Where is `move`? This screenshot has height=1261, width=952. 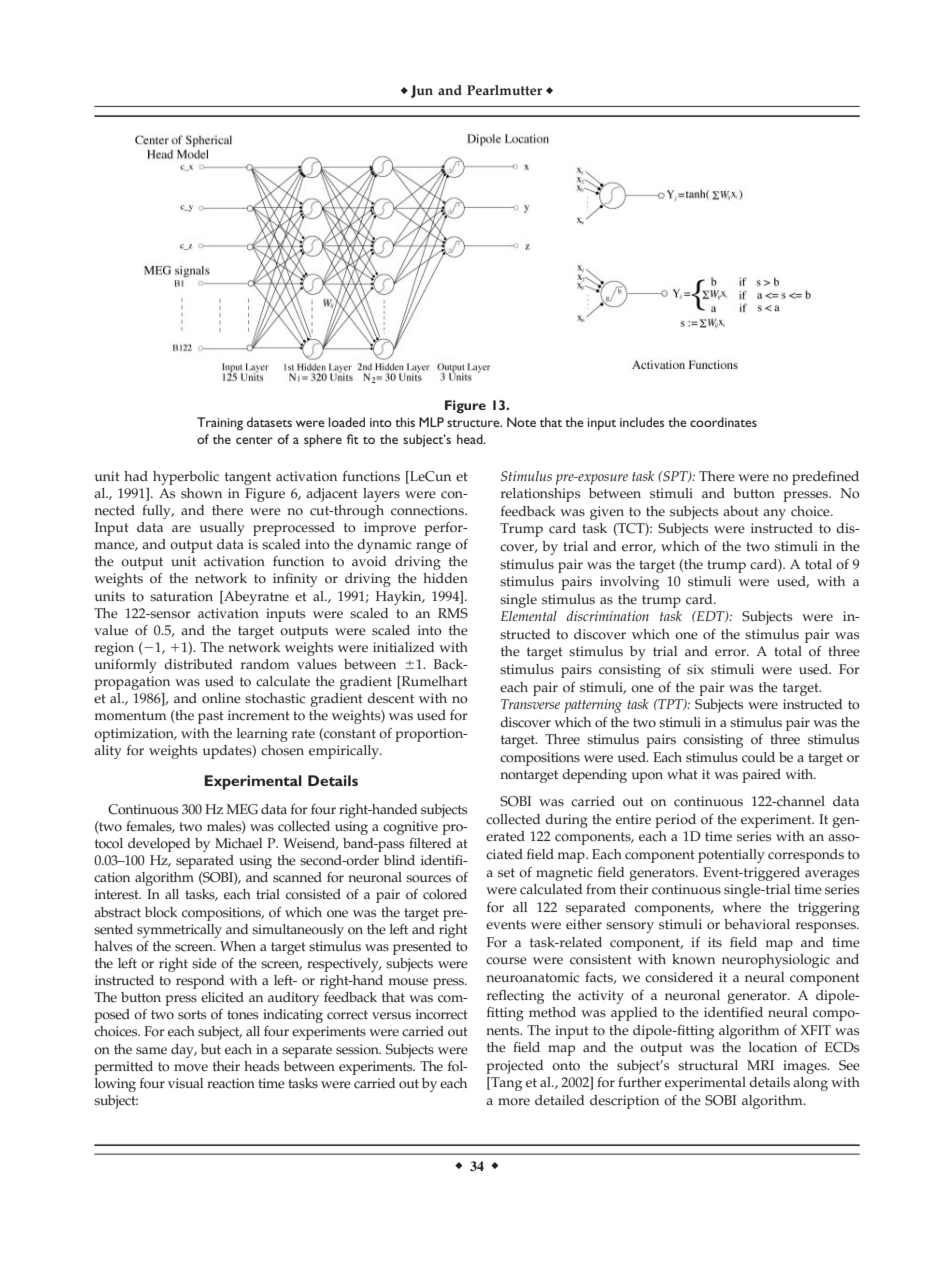 move is located at coordinates (191, 1068).
